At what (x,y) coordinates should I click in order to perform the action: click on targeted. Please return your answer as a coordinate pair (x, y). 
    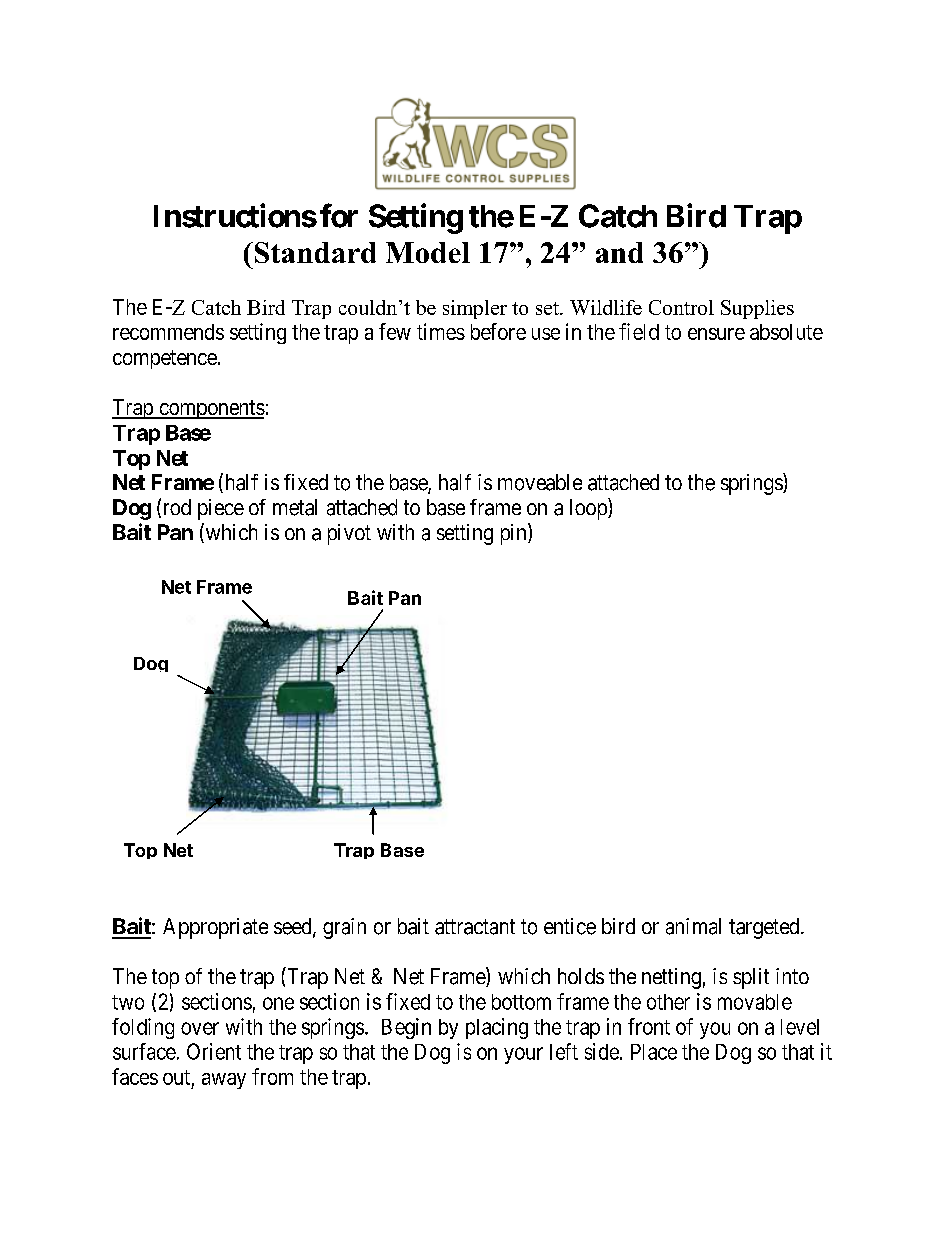
    Looking at the image, I should click on (765, 928).
